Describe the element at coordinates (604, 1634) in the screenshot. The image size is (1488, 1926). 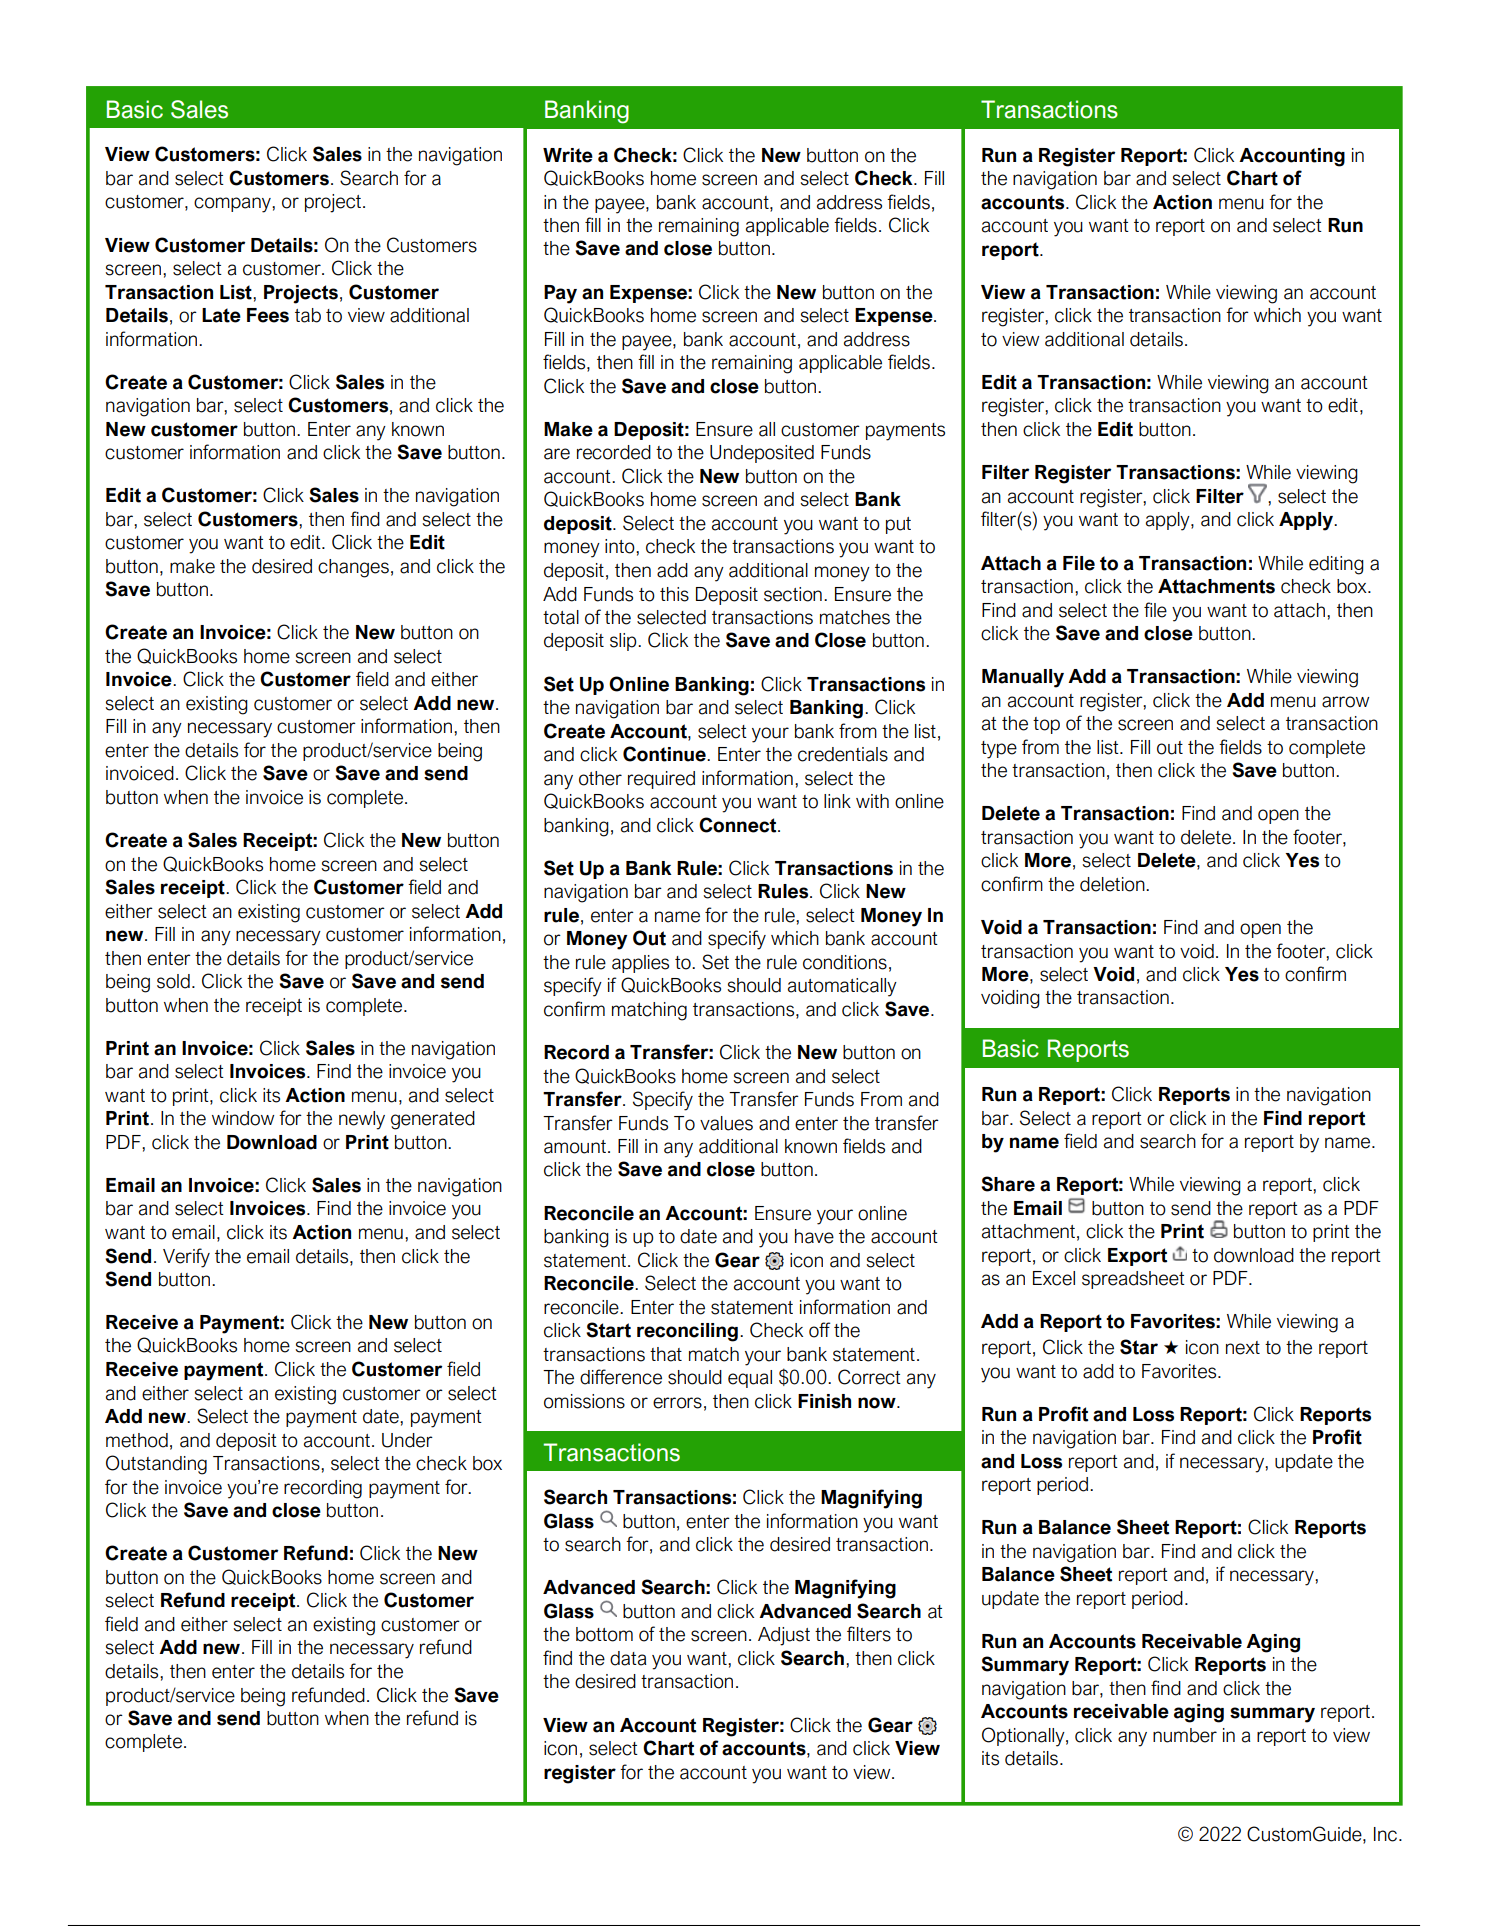
I see `bottom` at that location.
